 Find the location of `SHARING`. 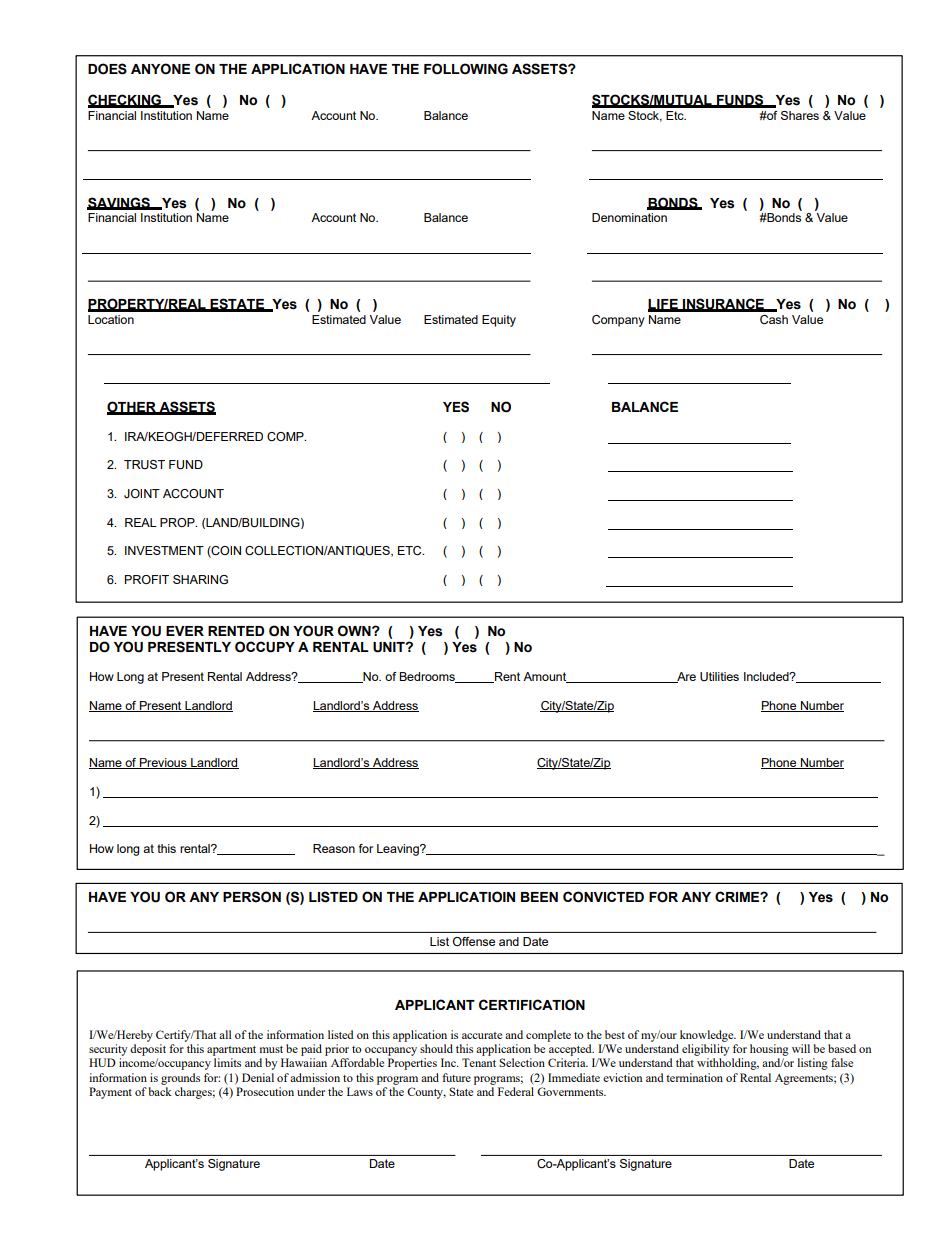

SHARING is located at coordinates (200, 579).
